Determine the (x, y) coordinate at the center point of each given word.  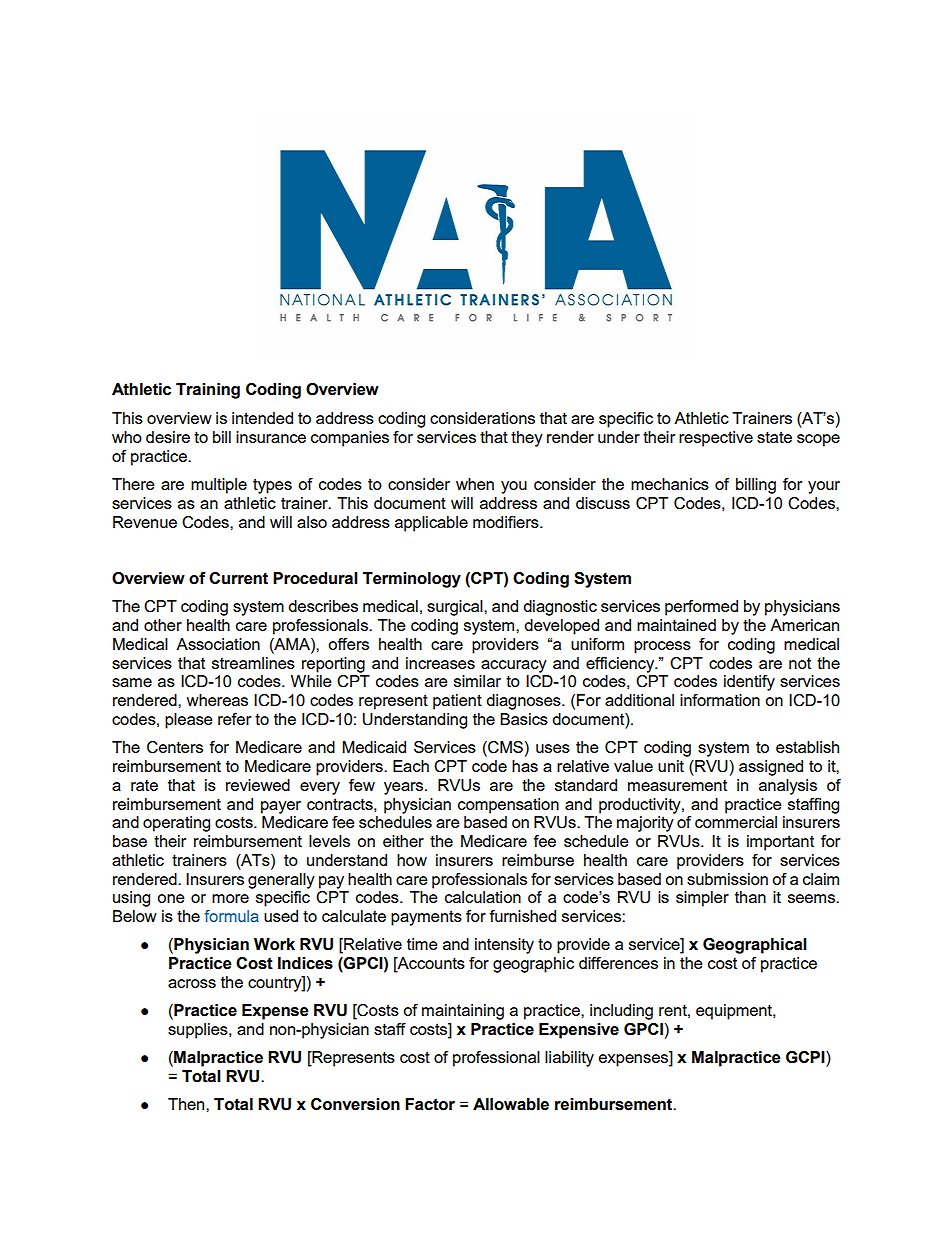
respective (716, 439)
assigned (771, 768)
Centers (175, 747)
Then (187, 1104)
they (527, 439)
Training (208, 391)
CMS (504, 748)
